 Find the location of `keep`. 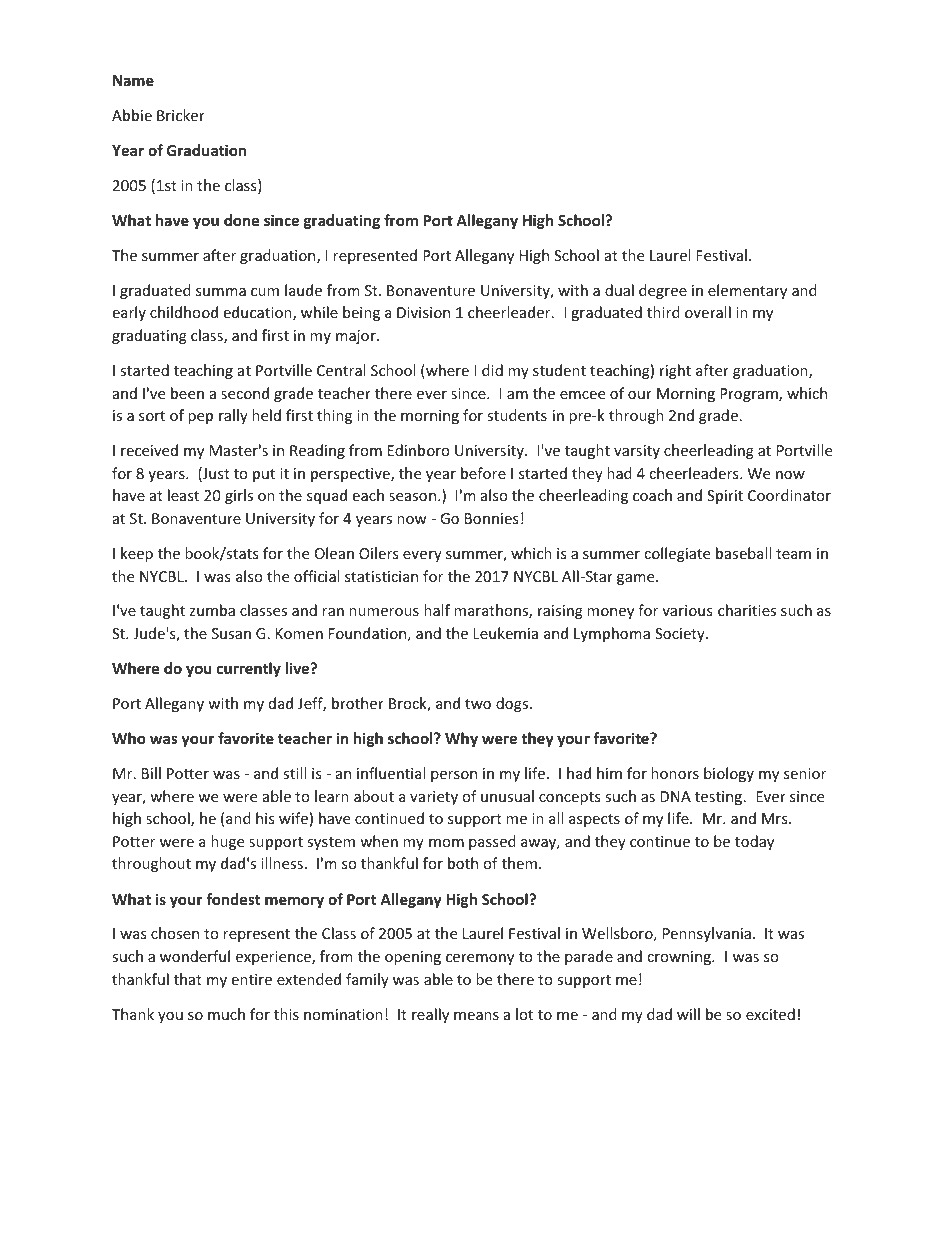

keep is located at coordinates (137, 554).
